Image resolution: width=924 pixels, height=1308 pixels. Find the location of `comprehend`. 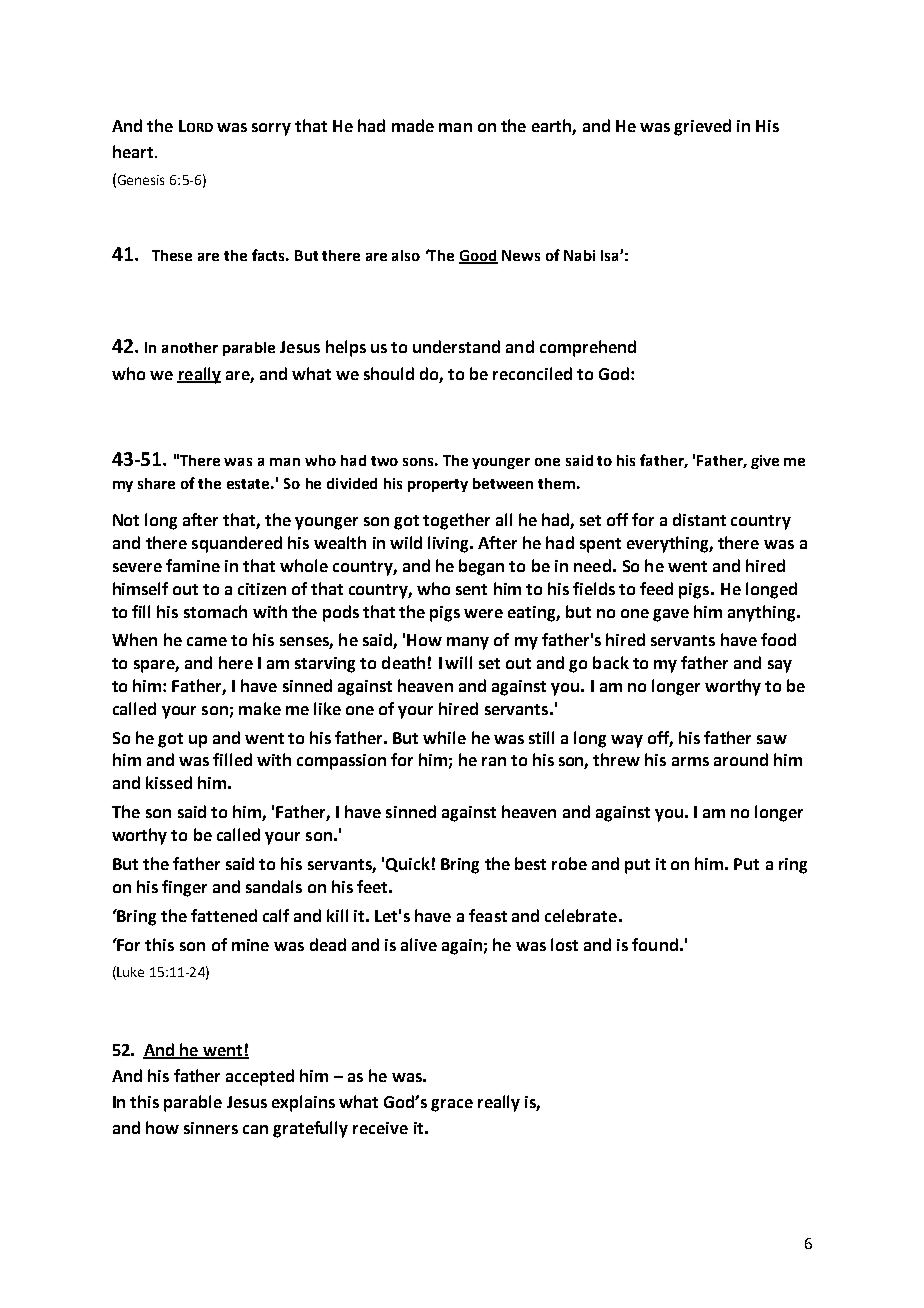

comprehend is located at coordinates (588, 348).
